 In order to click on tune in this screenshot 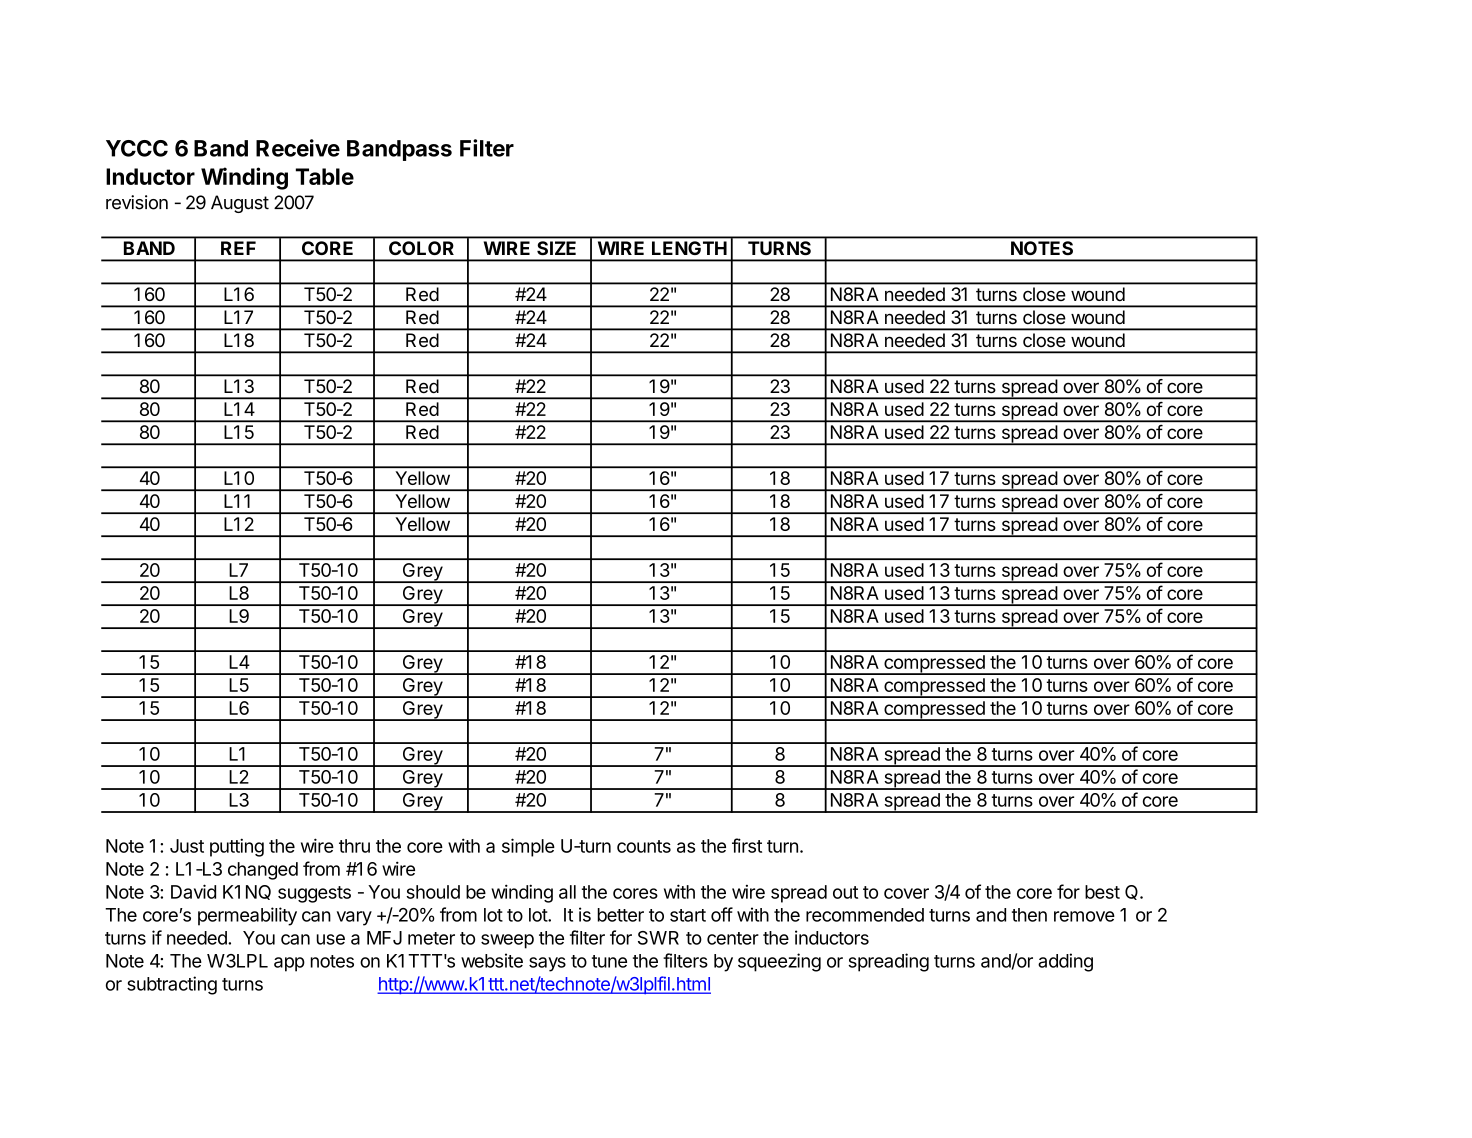, I will do `click(609, 961)`.
